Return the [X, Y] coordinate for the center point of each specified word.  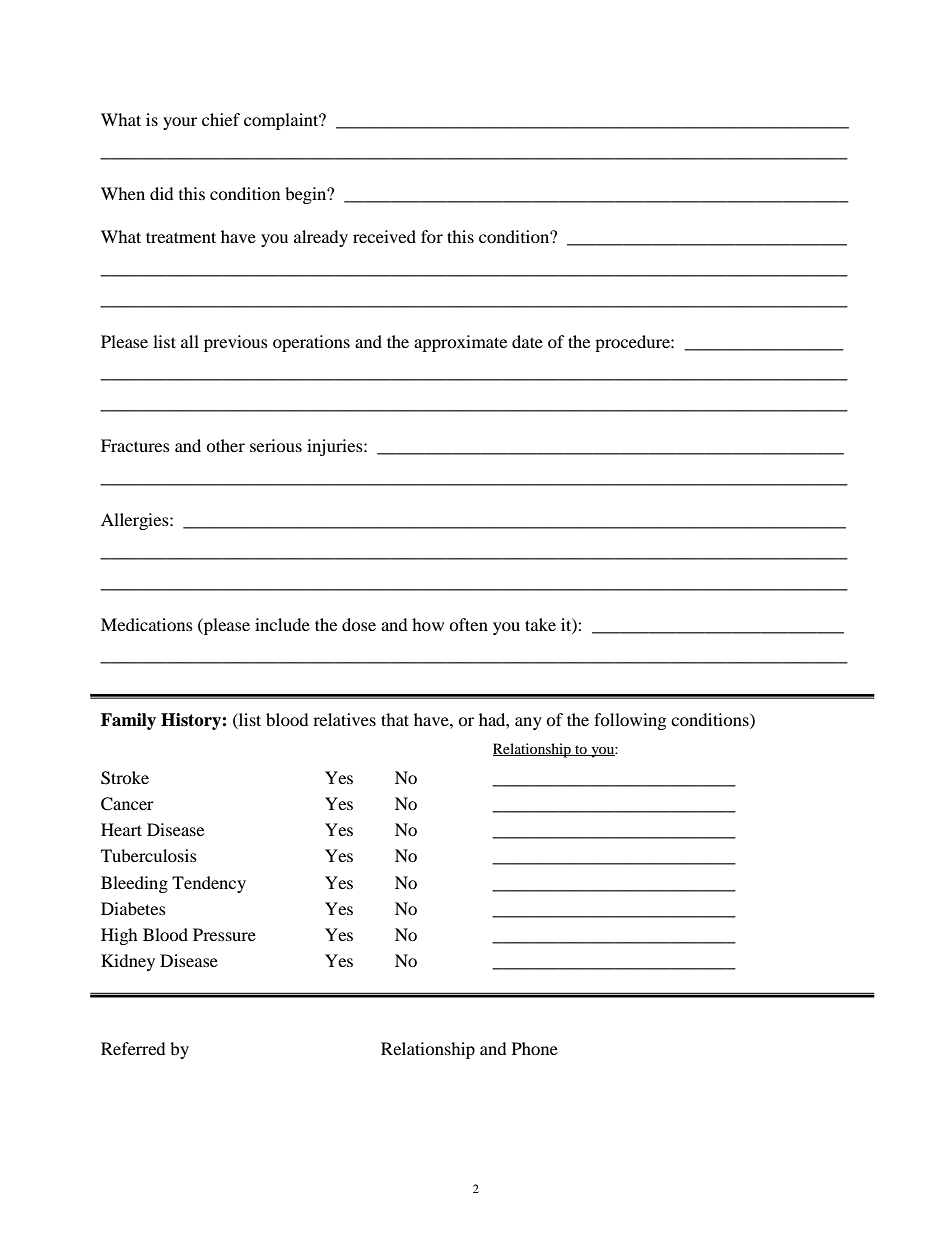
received [384, 236]
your [180, 123]
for [432, 236]
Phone [535, 1048]
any [528, 723]
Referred [133, 1048]
